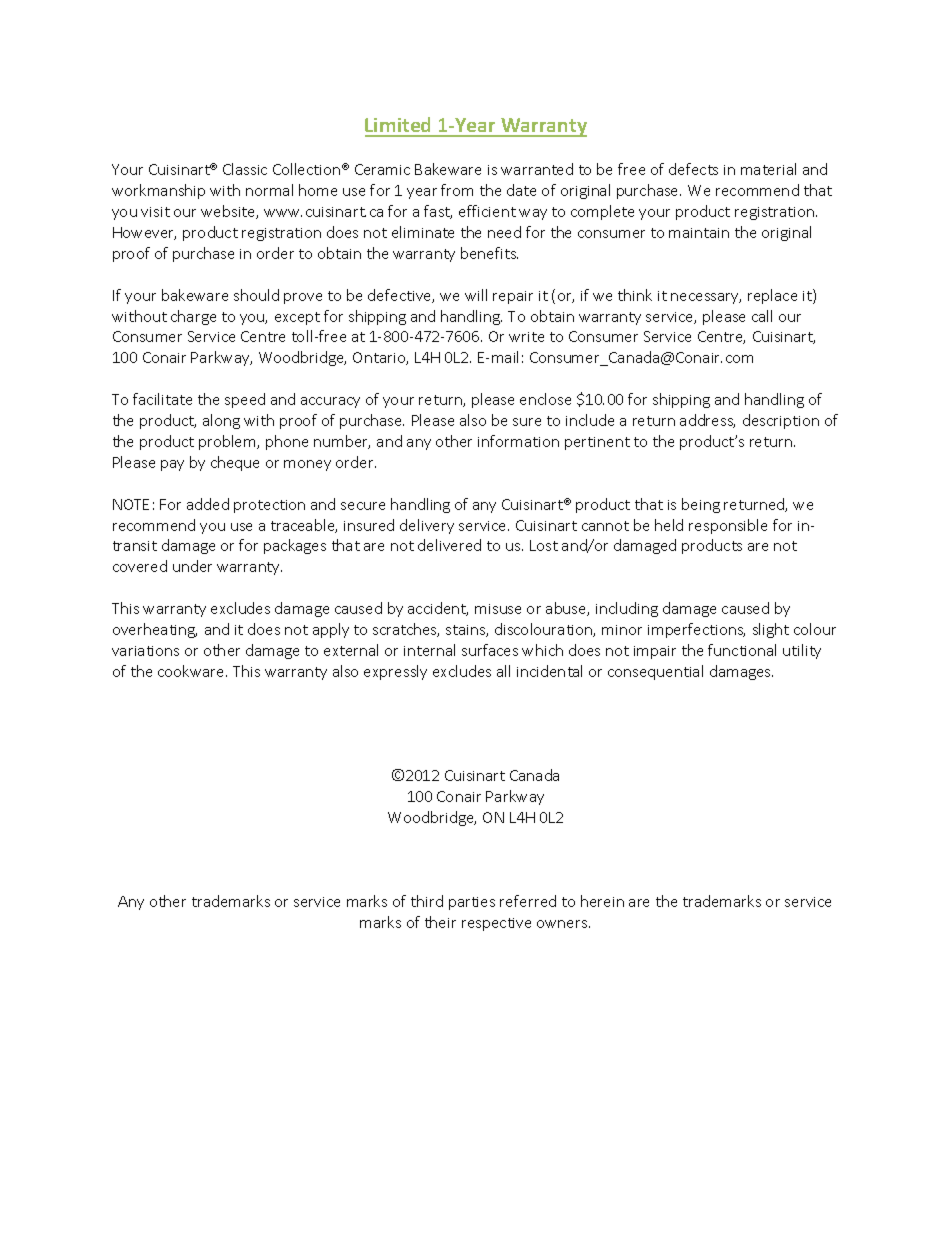  Describe the element at coordinates (245, 169) in the image. I see `Classic` at that location.
